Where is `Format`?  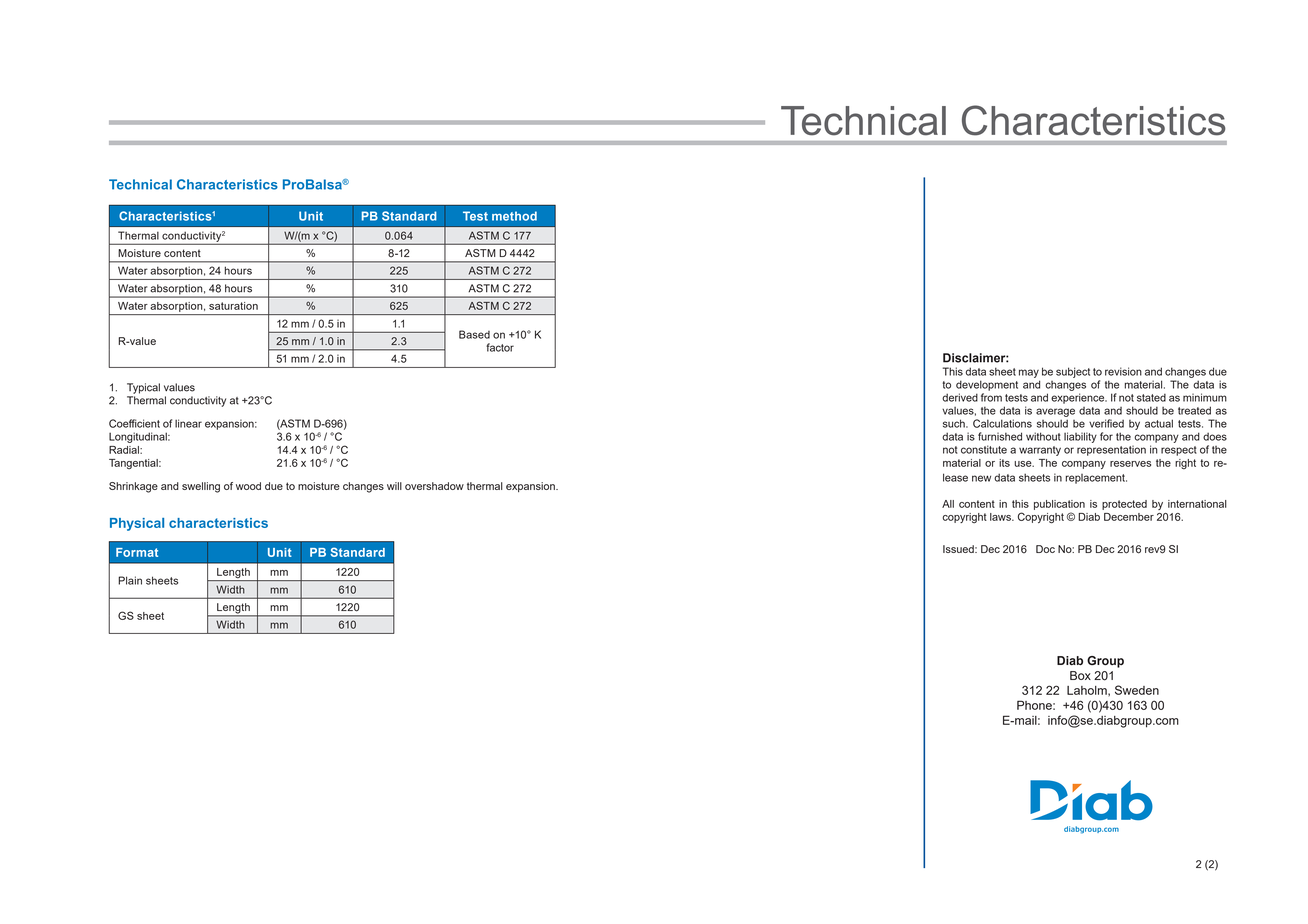 Format is located at coordinates (137, 552).
